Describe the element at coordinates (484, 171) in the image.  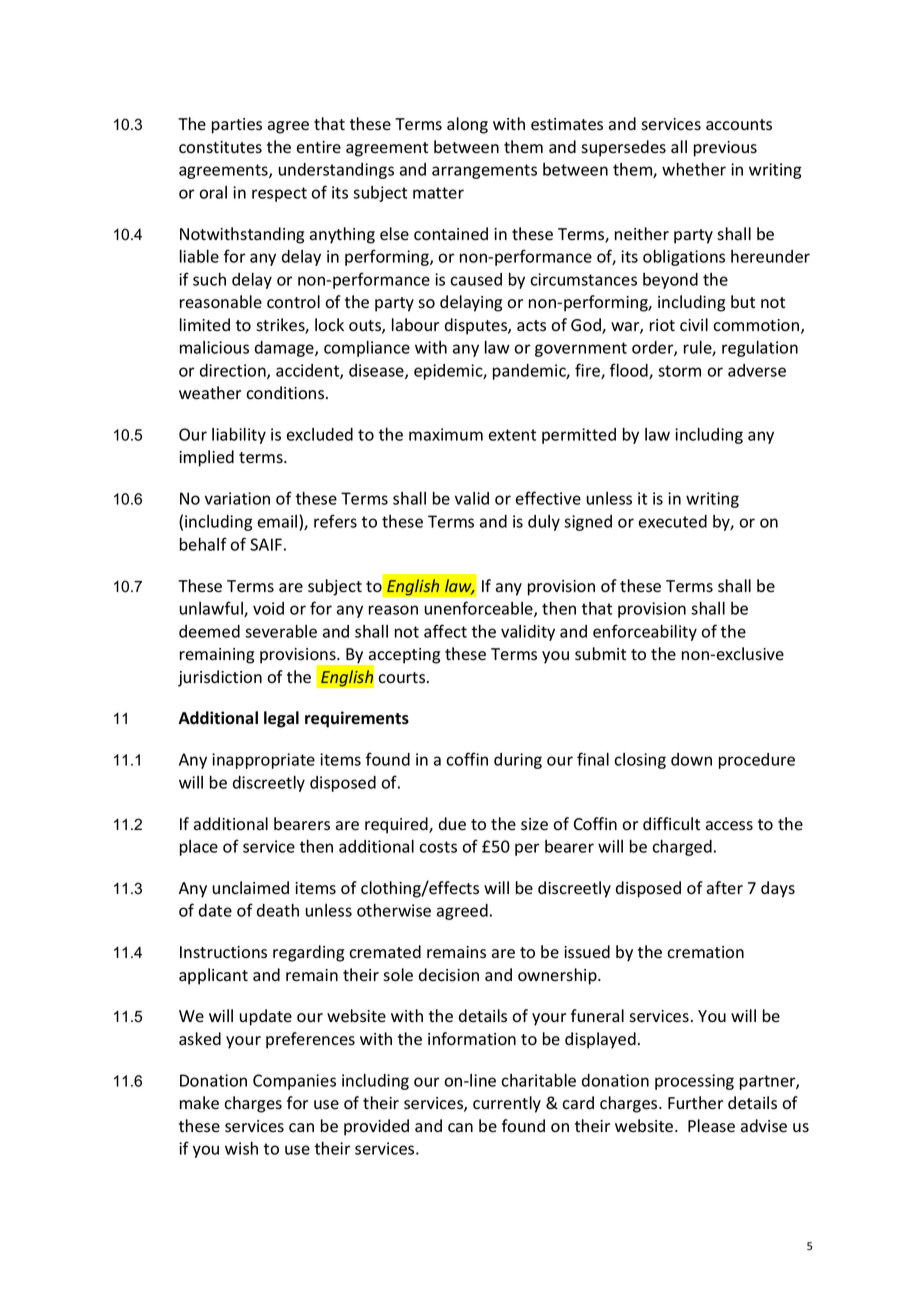
I see `arrangements` at that location.
